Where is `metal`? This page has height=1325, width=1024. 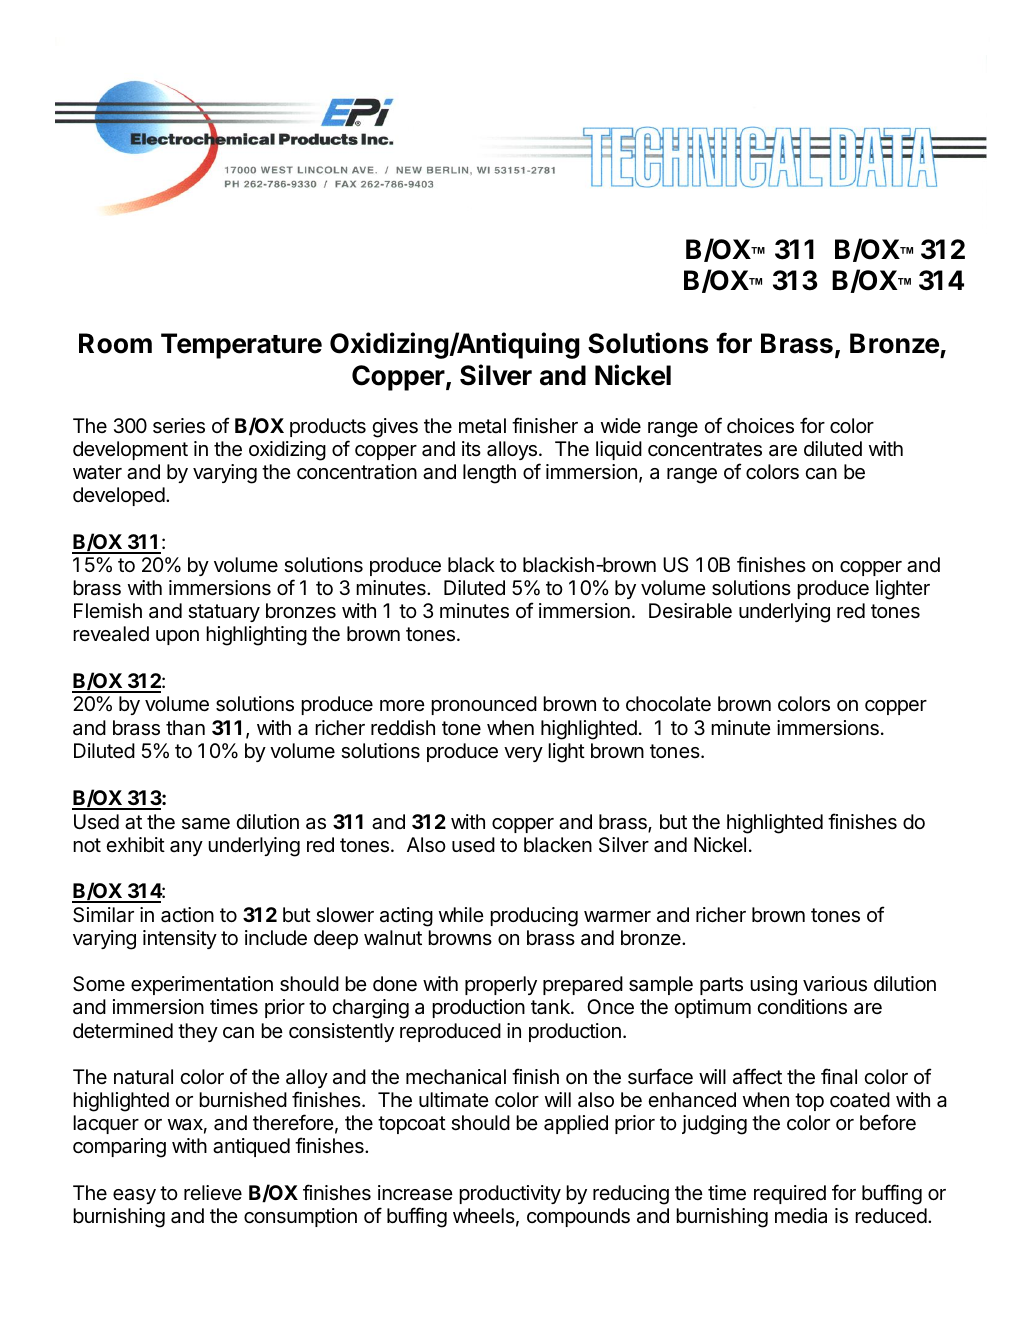
metal is located at coordinates (482, 426).
